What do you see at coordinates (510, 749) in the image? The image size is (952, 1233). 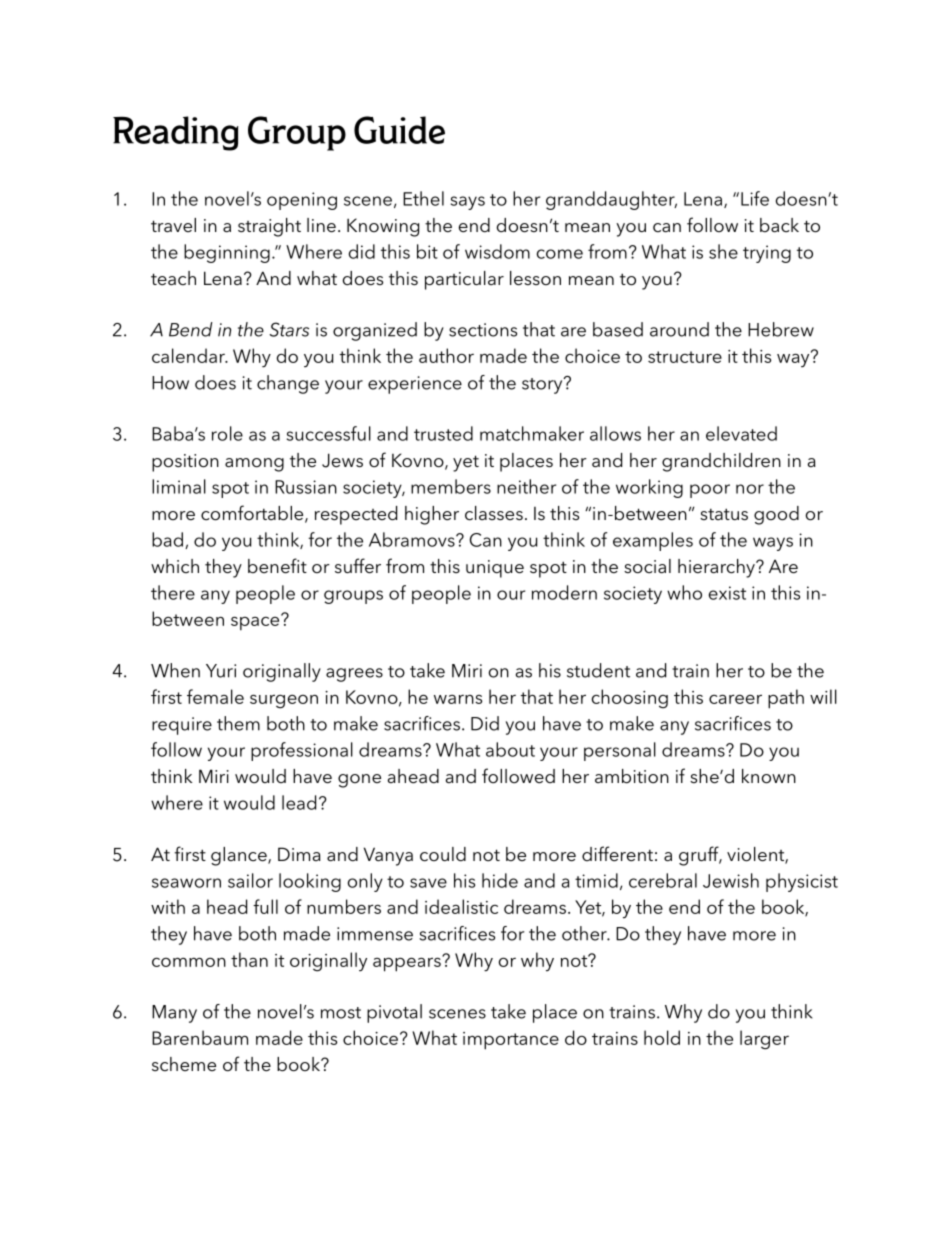 I see `about` at bounding box center [510, 749].
